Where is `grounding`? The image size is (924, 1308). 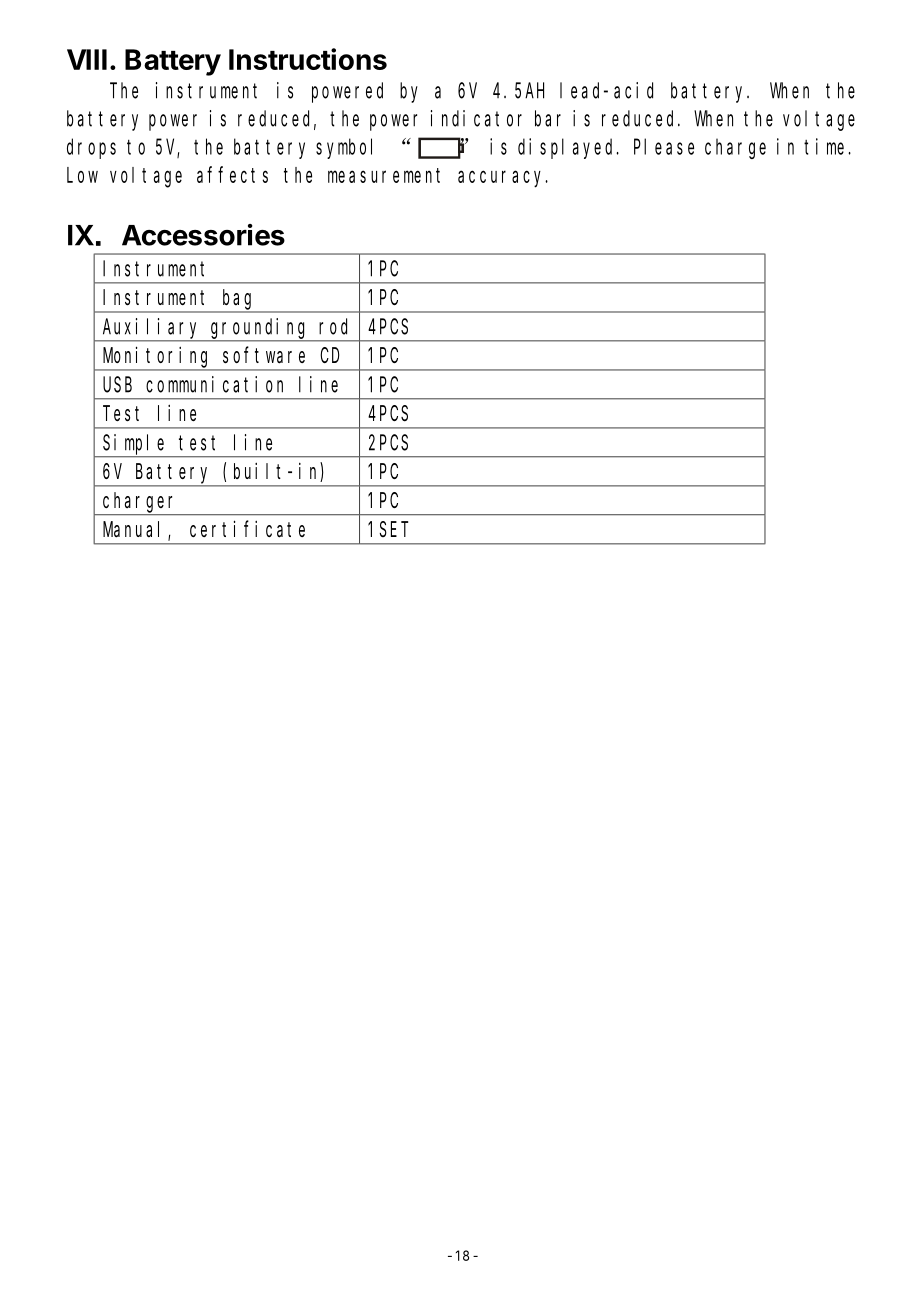 grounding is located at coordinates (261, 330).
